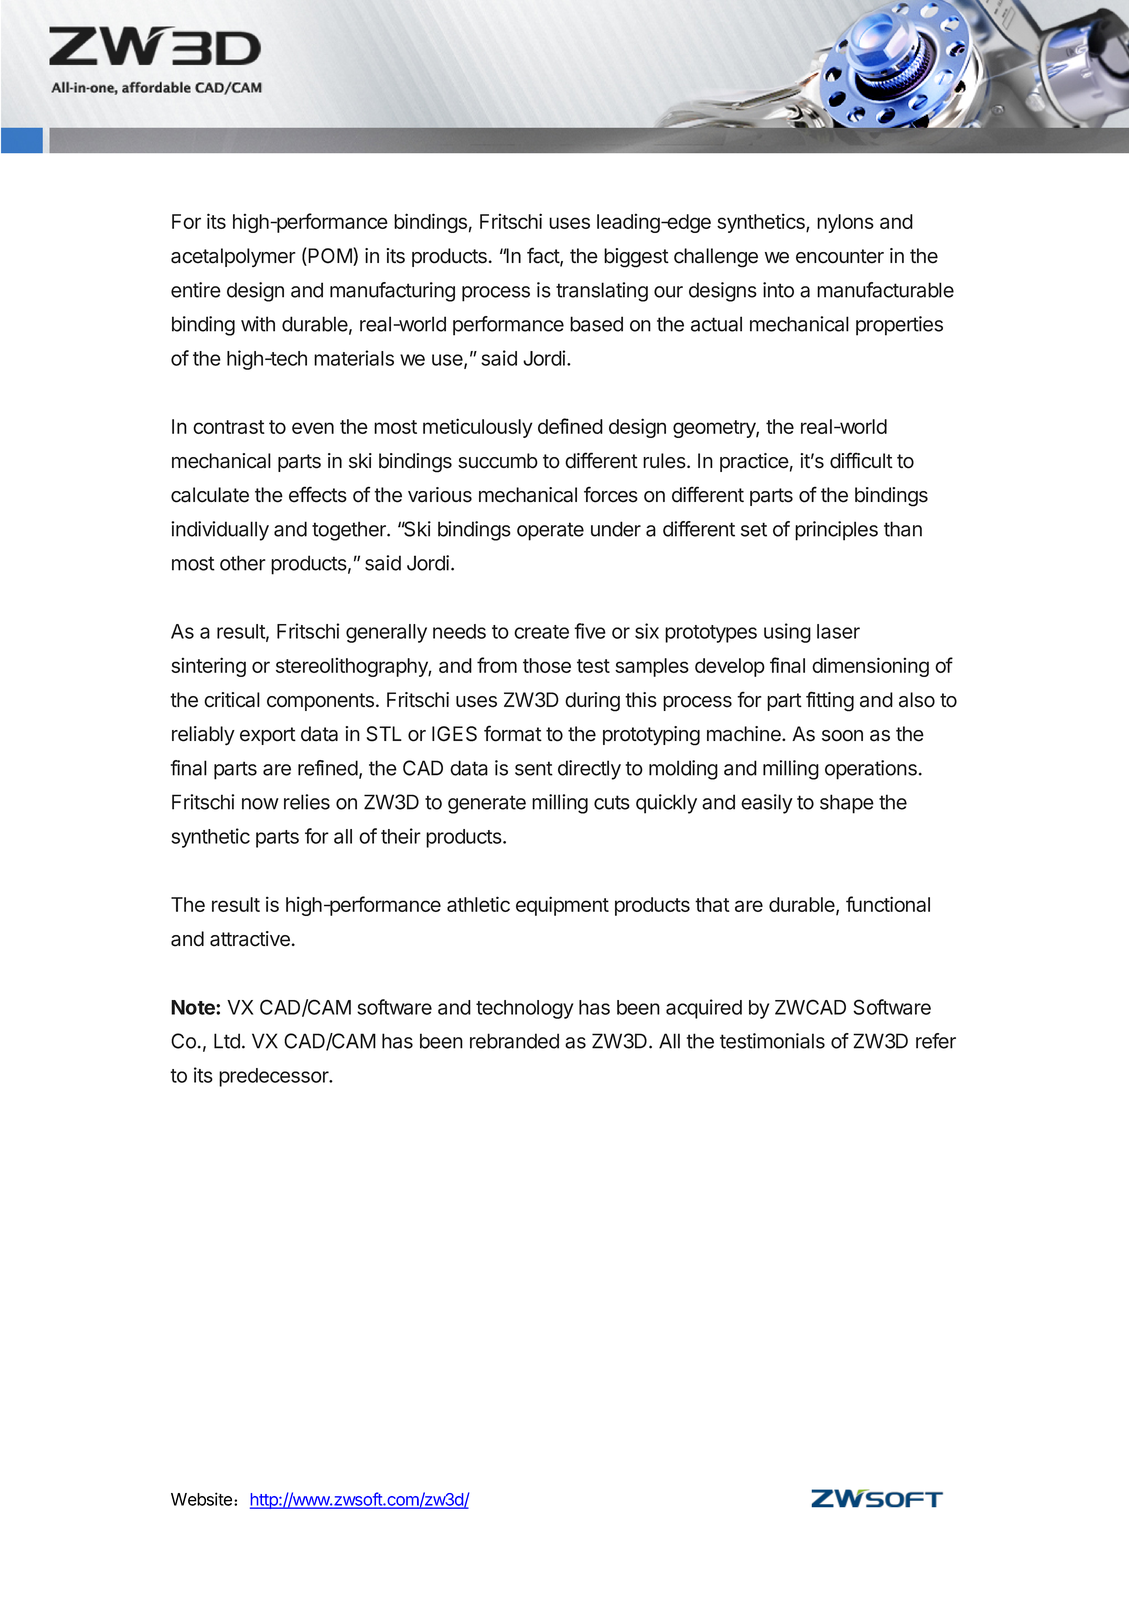 This image has height=1597, width=1129. I want to click on biggest, so click(636, 258).
